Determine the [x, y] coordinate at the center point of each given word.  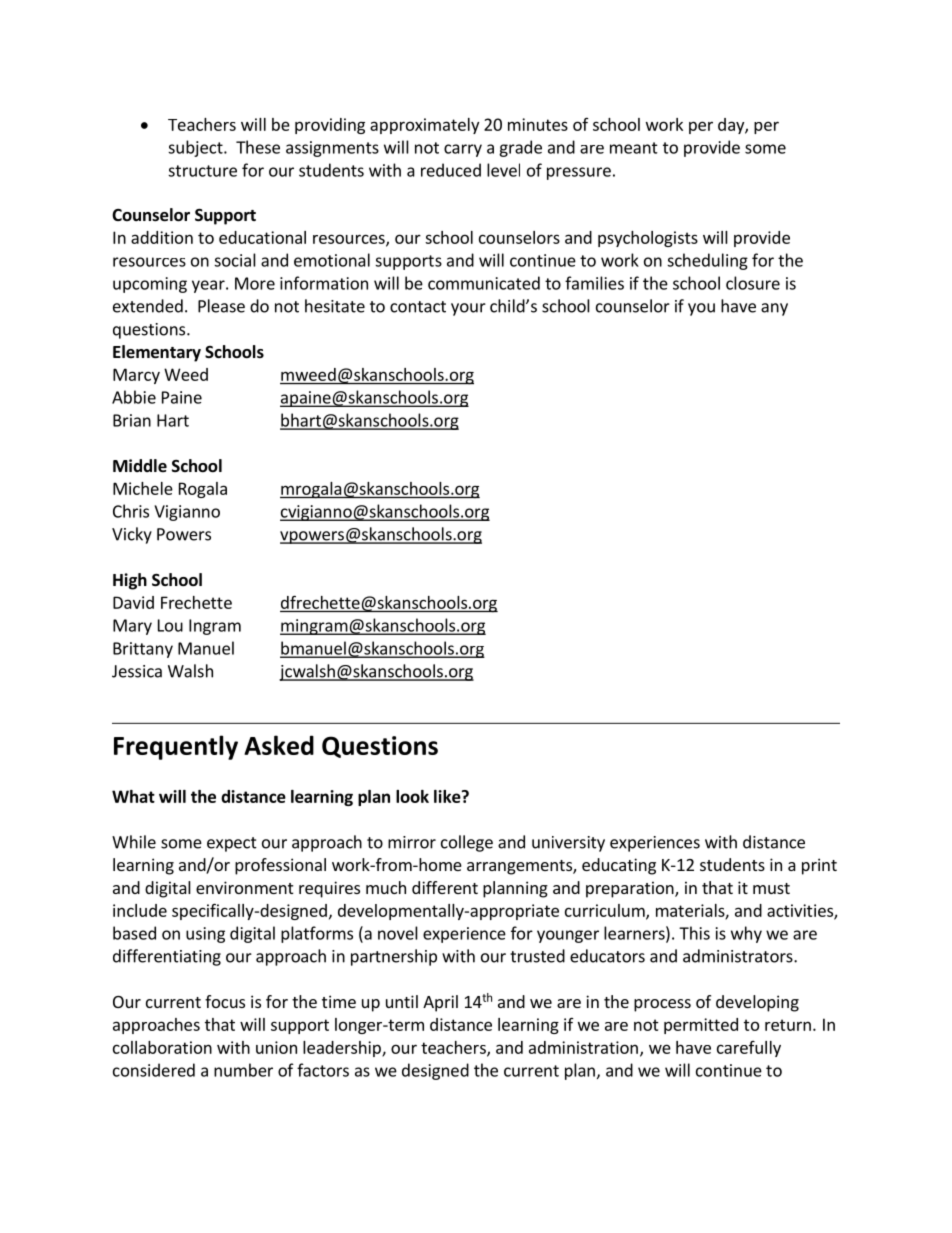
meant [634, 148]
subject [196, 148]
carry [463, 150]
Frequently [176, 747]
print [819, 866]
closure [753, 283]
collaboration [162, 1047]
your [468, 309]
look [412, 796]
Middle [140, 466]
